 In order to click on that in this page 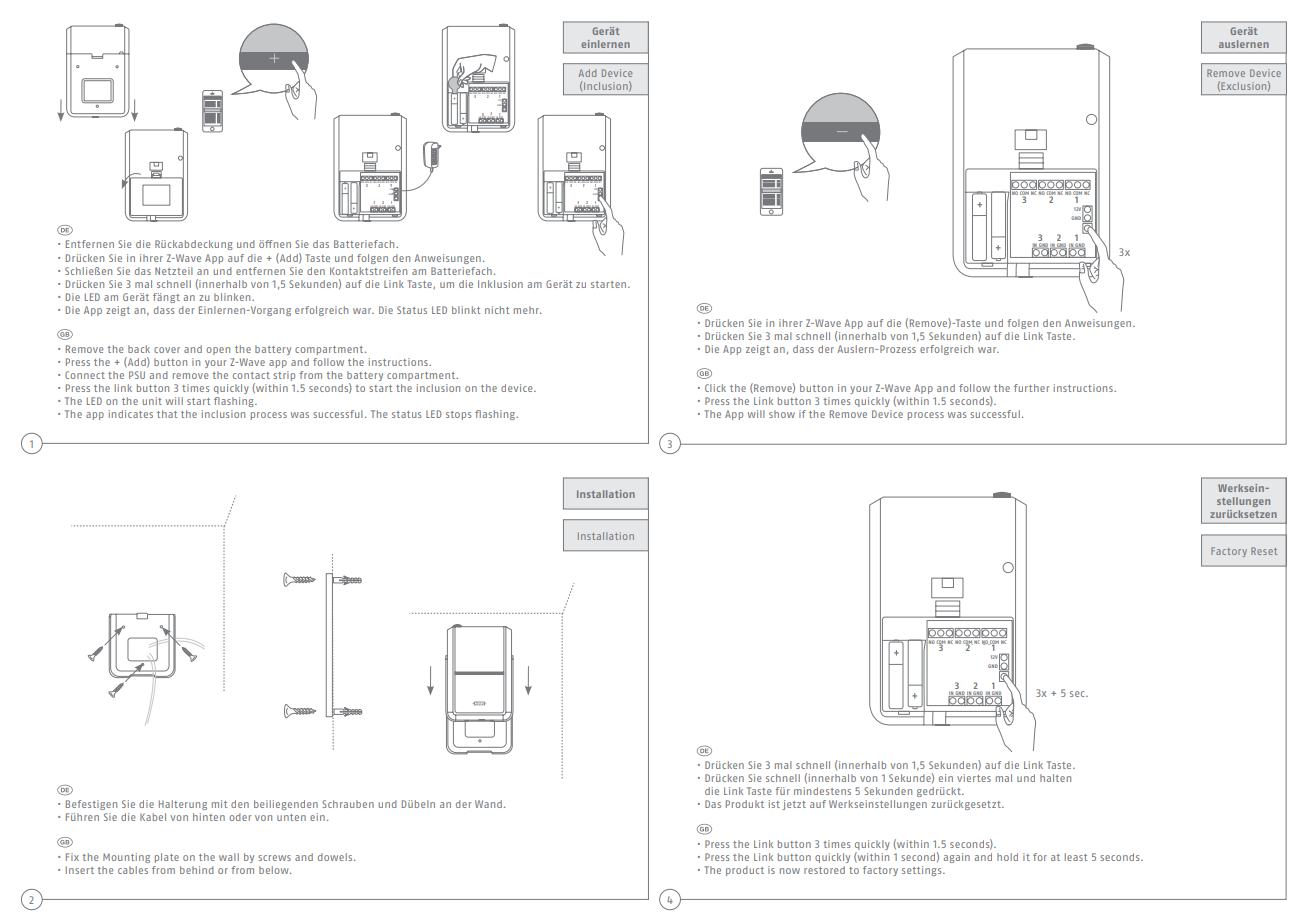, I will do `click(167, 414)`.
